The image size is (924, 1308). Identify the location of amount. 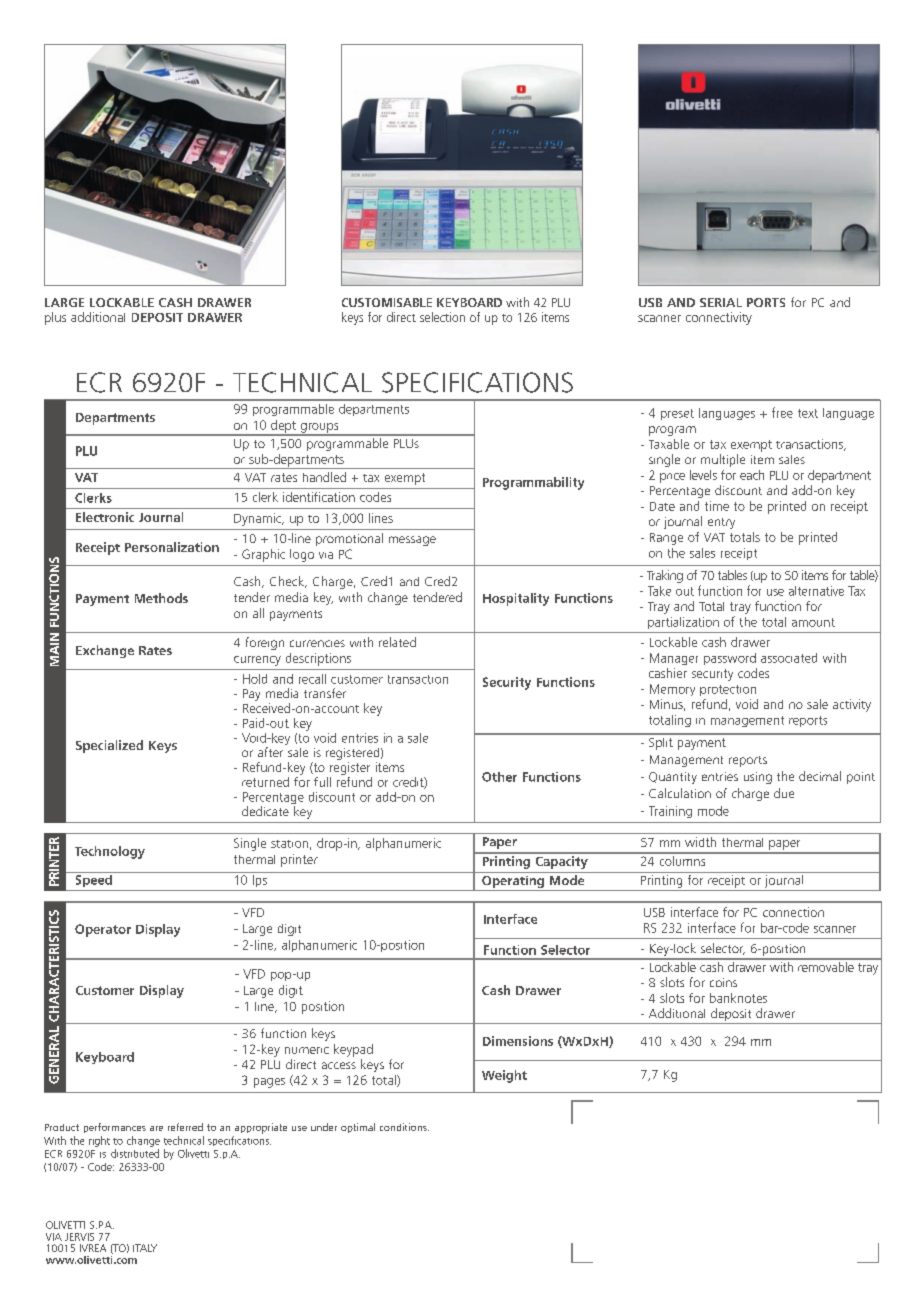
(813, 622).
